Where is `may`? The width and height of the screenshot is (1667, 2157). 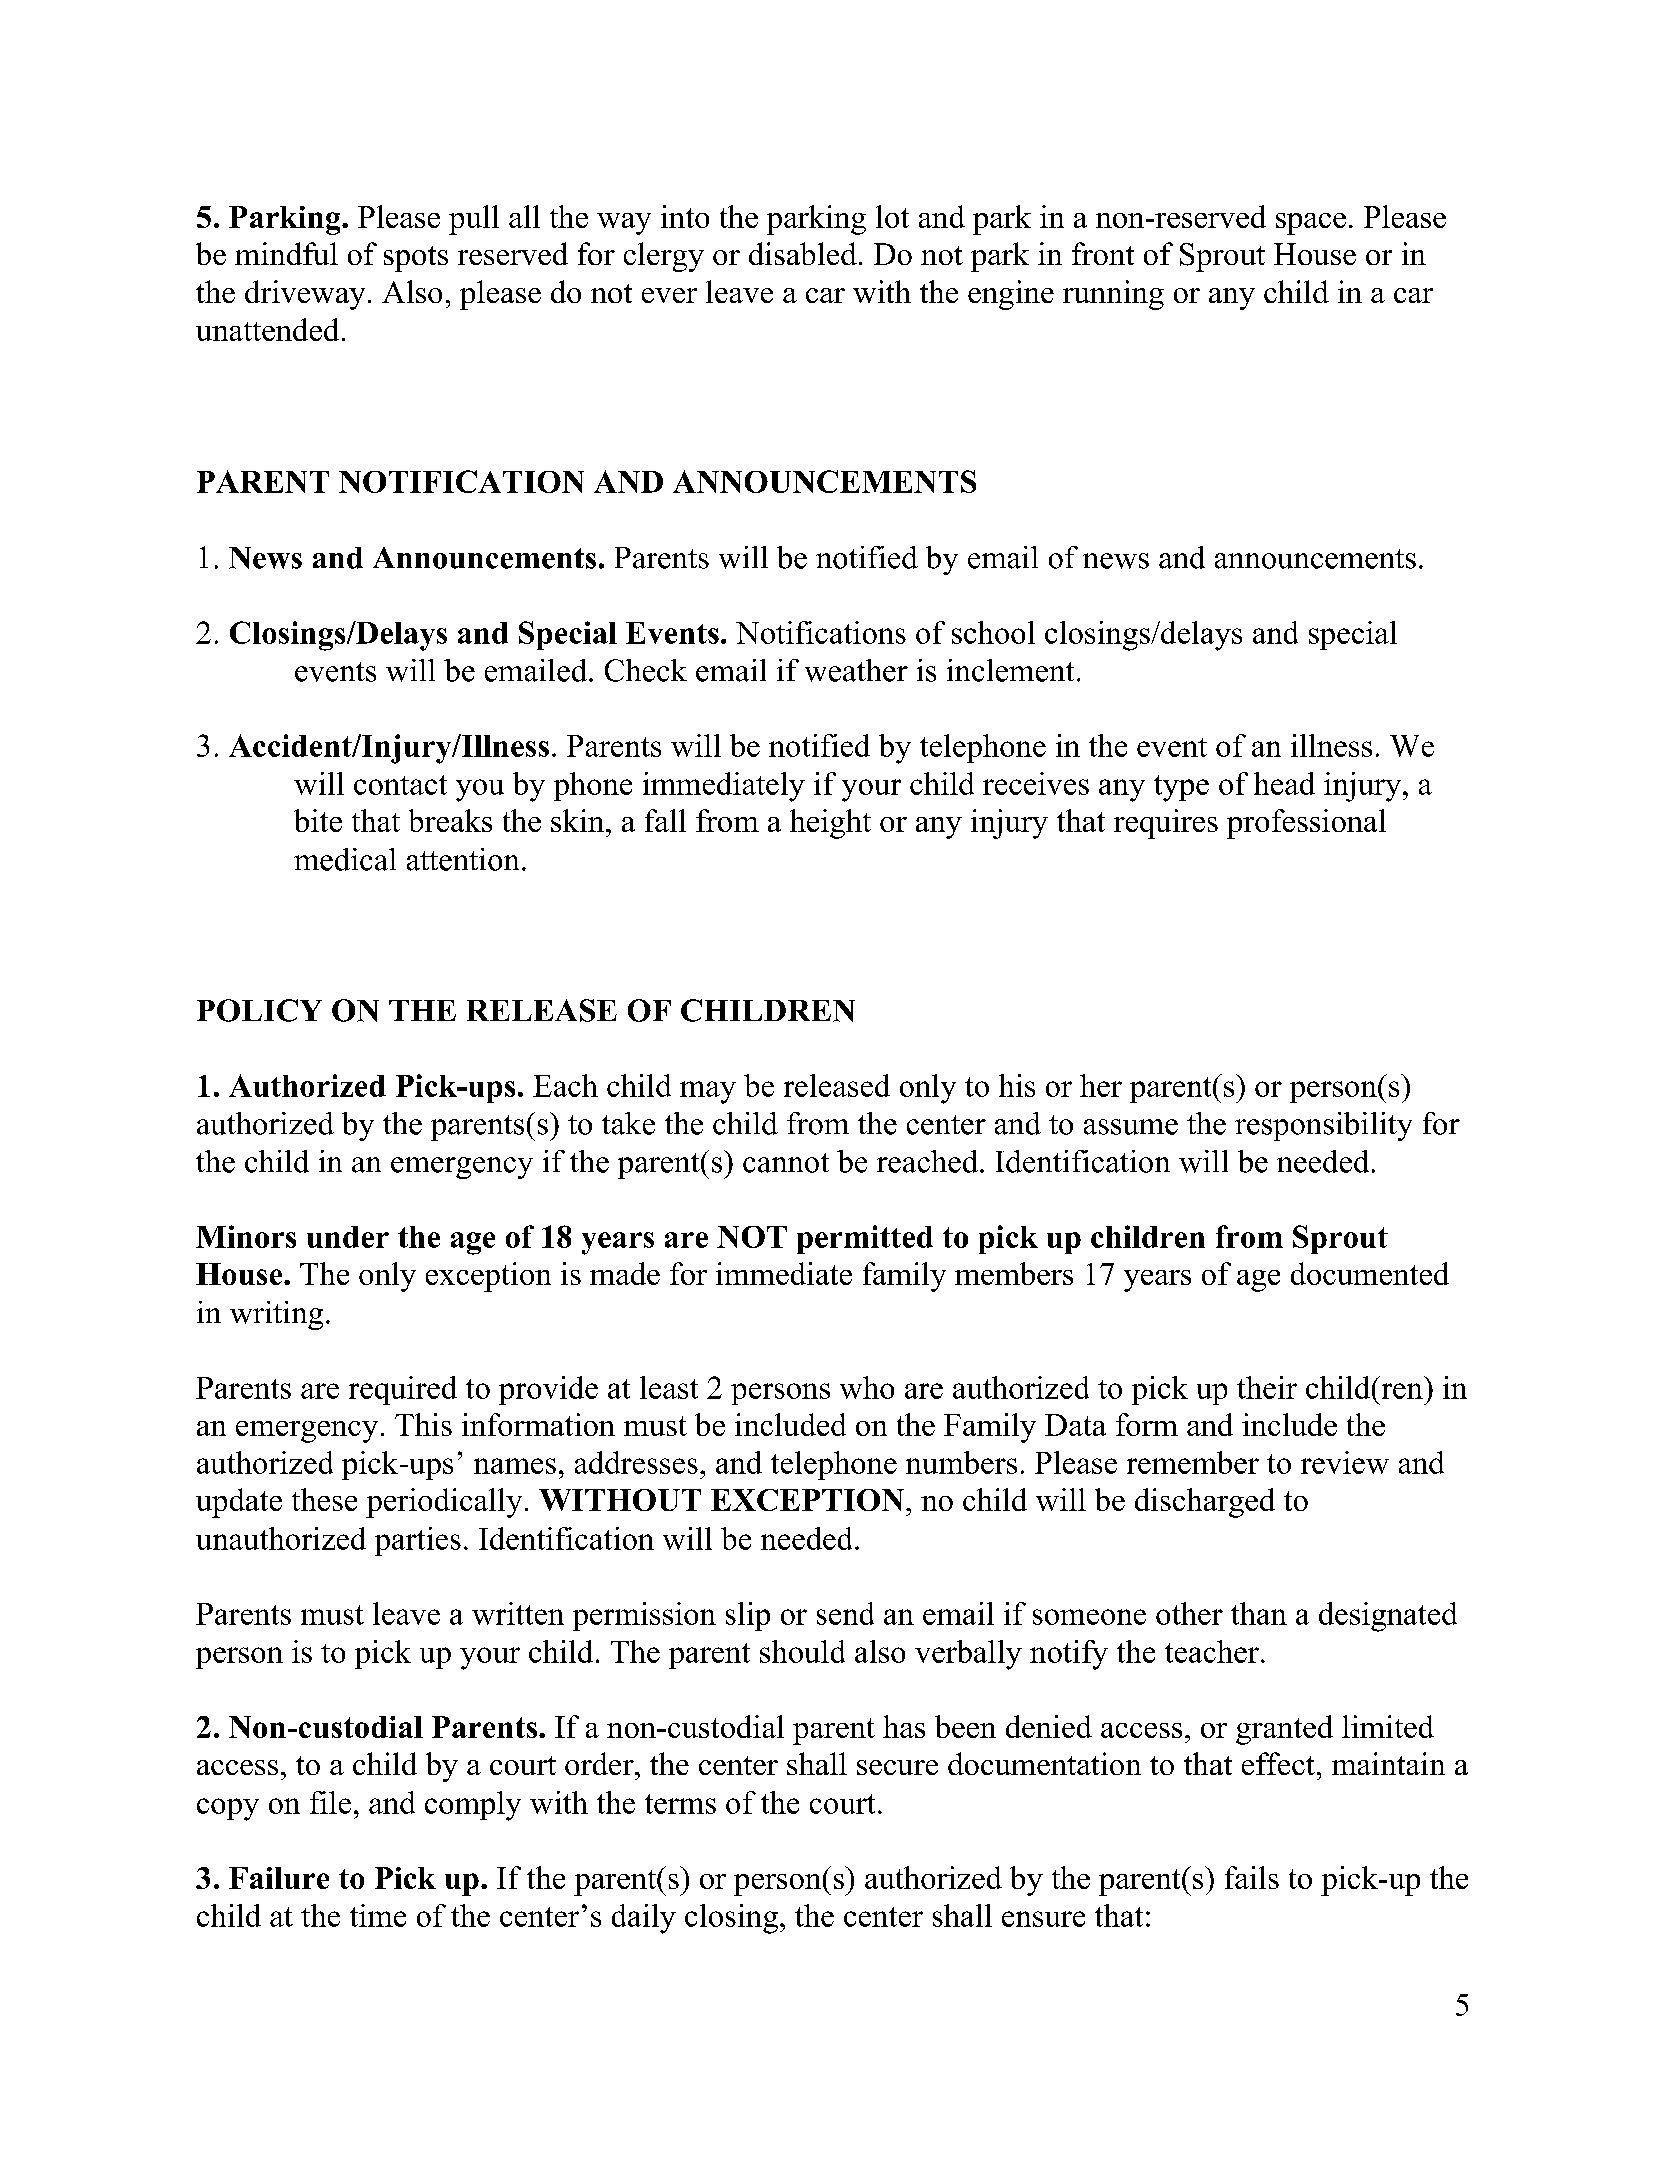
may is located at coordinates (708, 1092).
